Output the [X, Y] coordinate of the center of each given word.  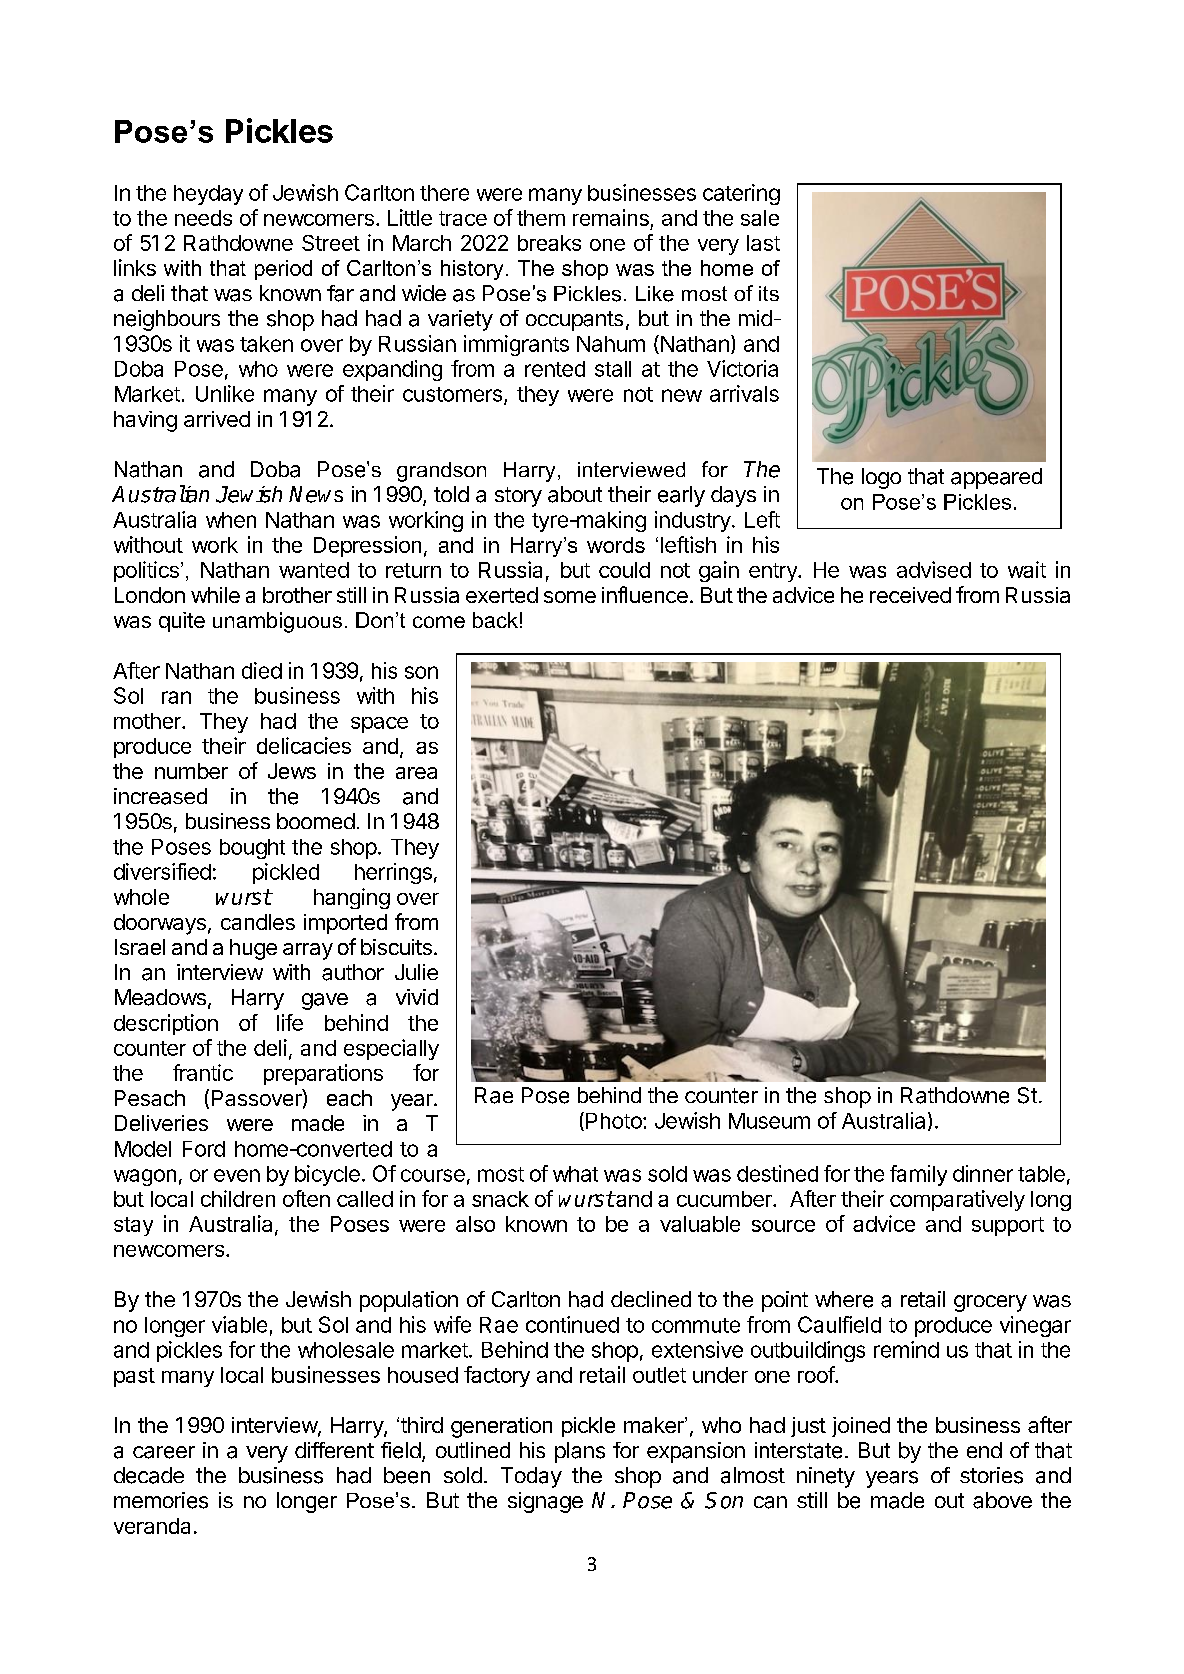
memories [161, 1500]
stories [991, 1475]
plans [580, 1452]
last [763, 243]
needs [203, 218]
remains [611, 217]
